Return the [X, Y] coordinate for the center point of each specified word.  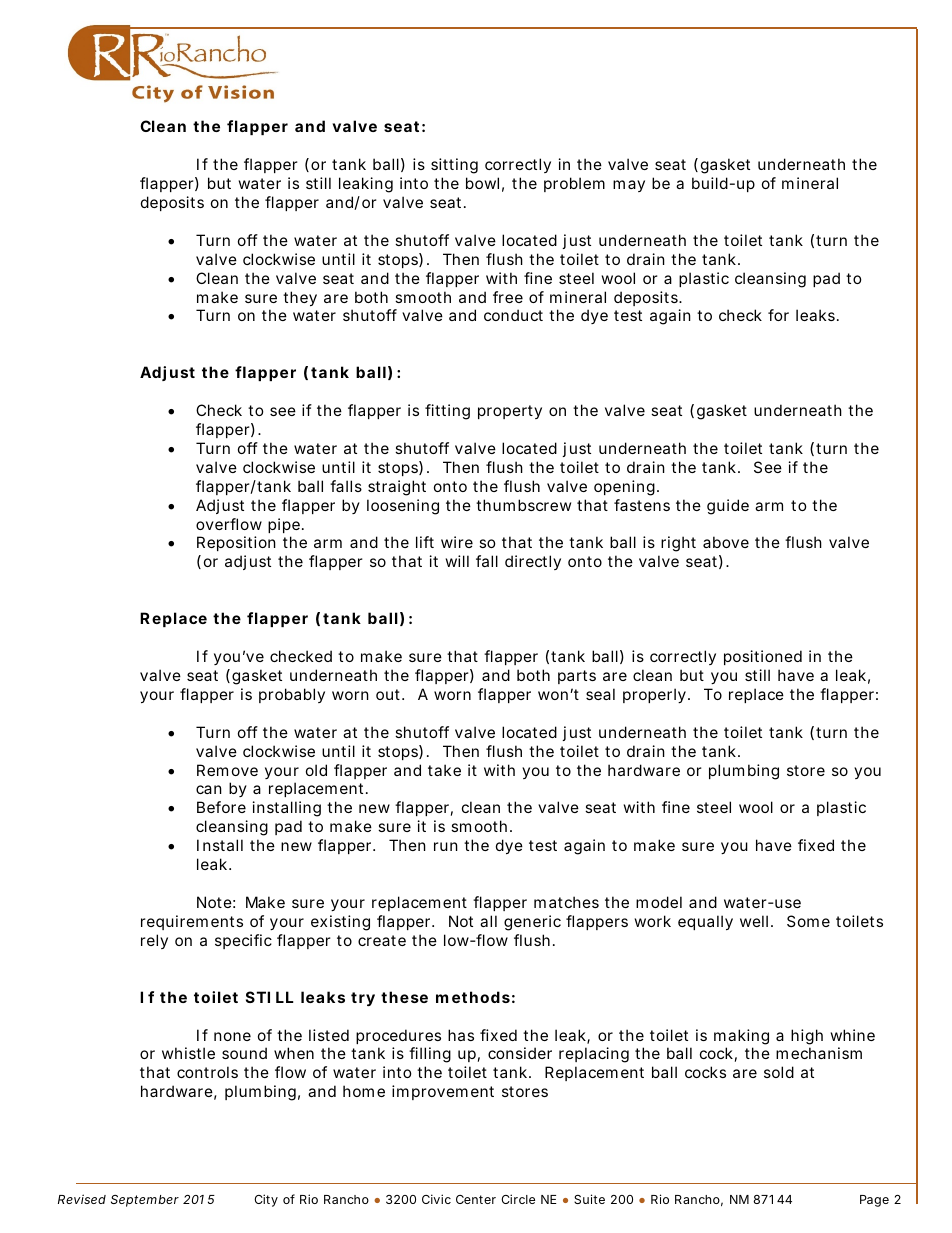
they [300, 298]
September [145, 1201]
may [629, 186]
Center [476, 1199]
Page [874, 1201]
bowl [482, 183]
